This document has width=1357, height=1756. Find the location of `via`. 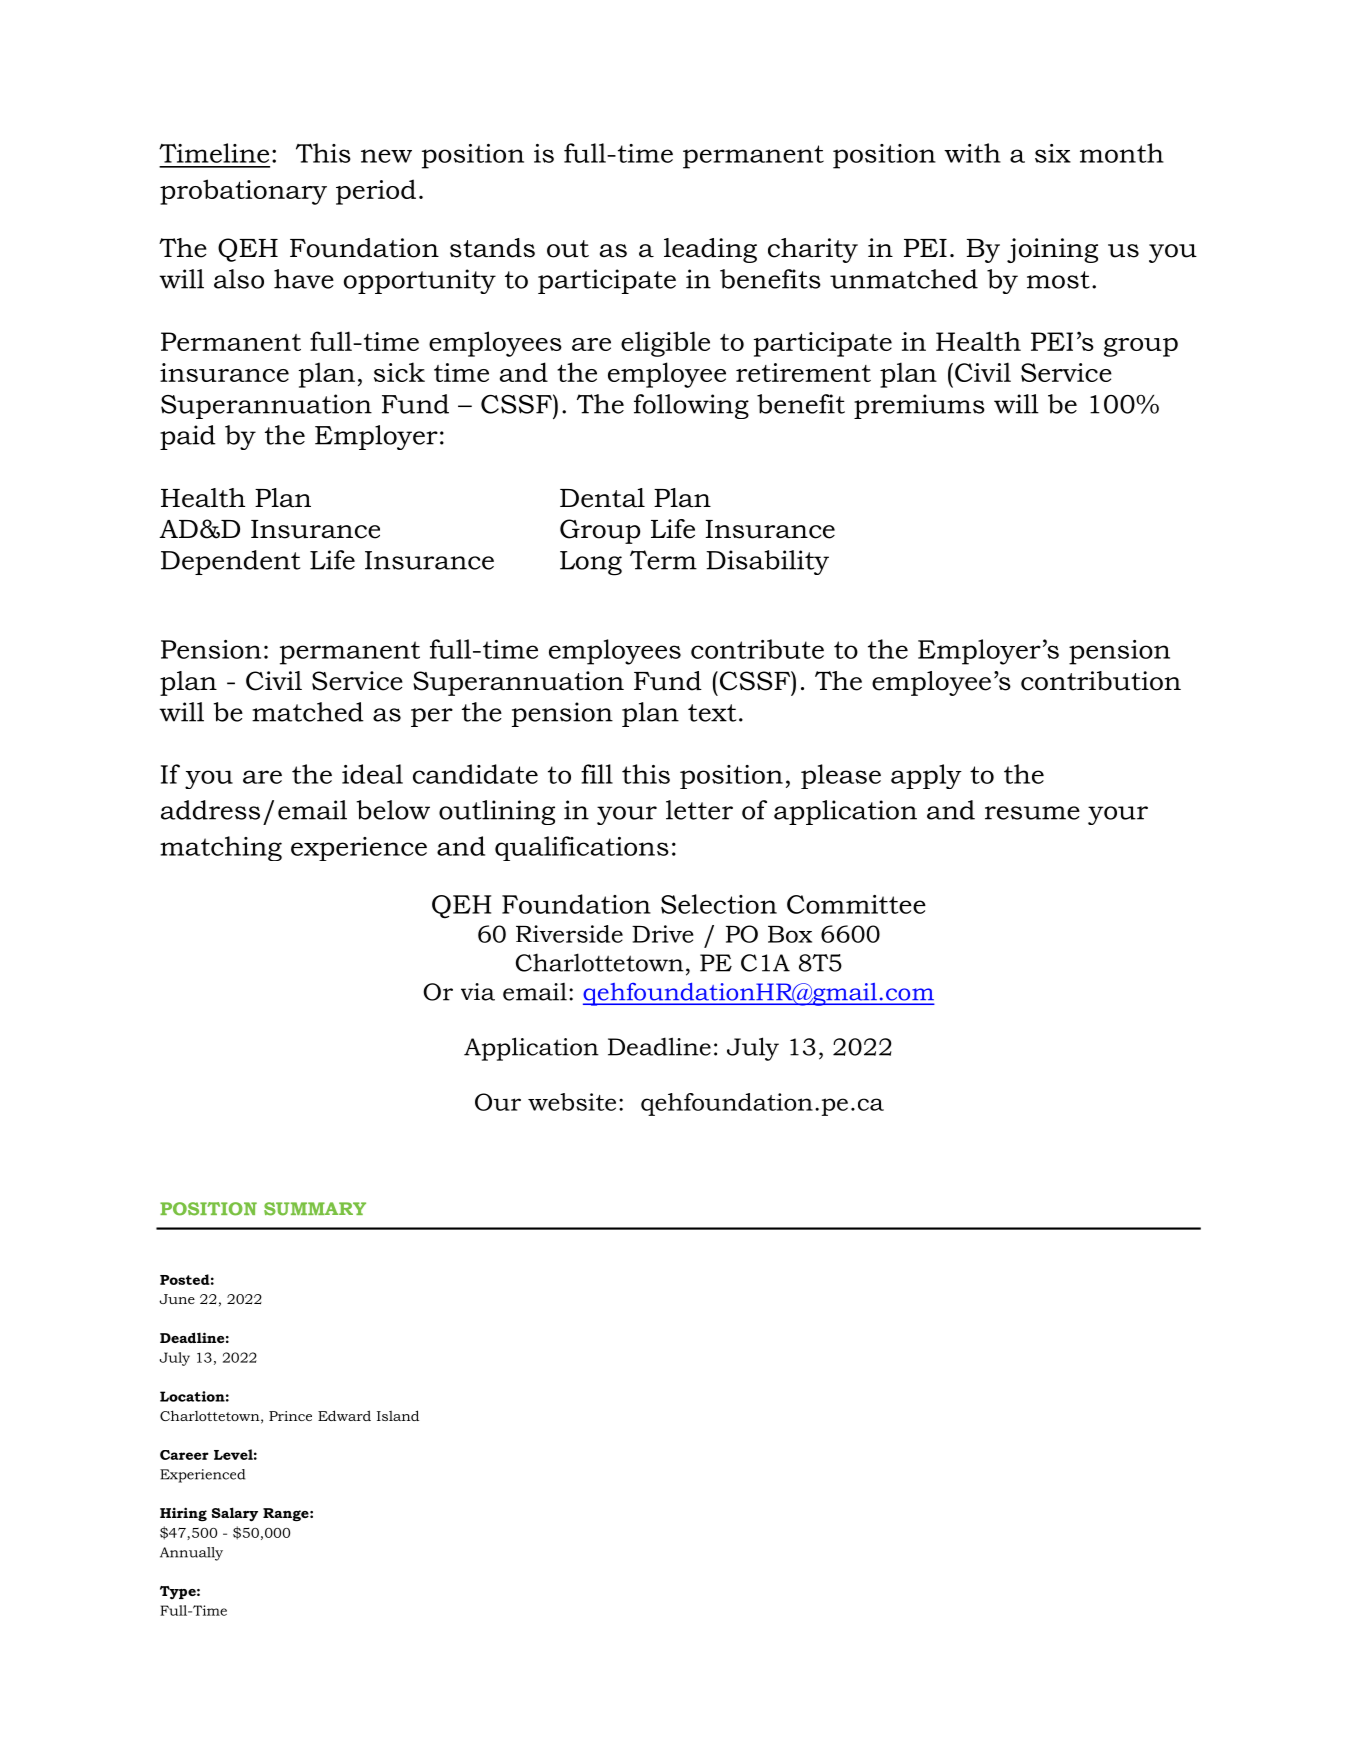

via is located at coordinates (478, 992).
